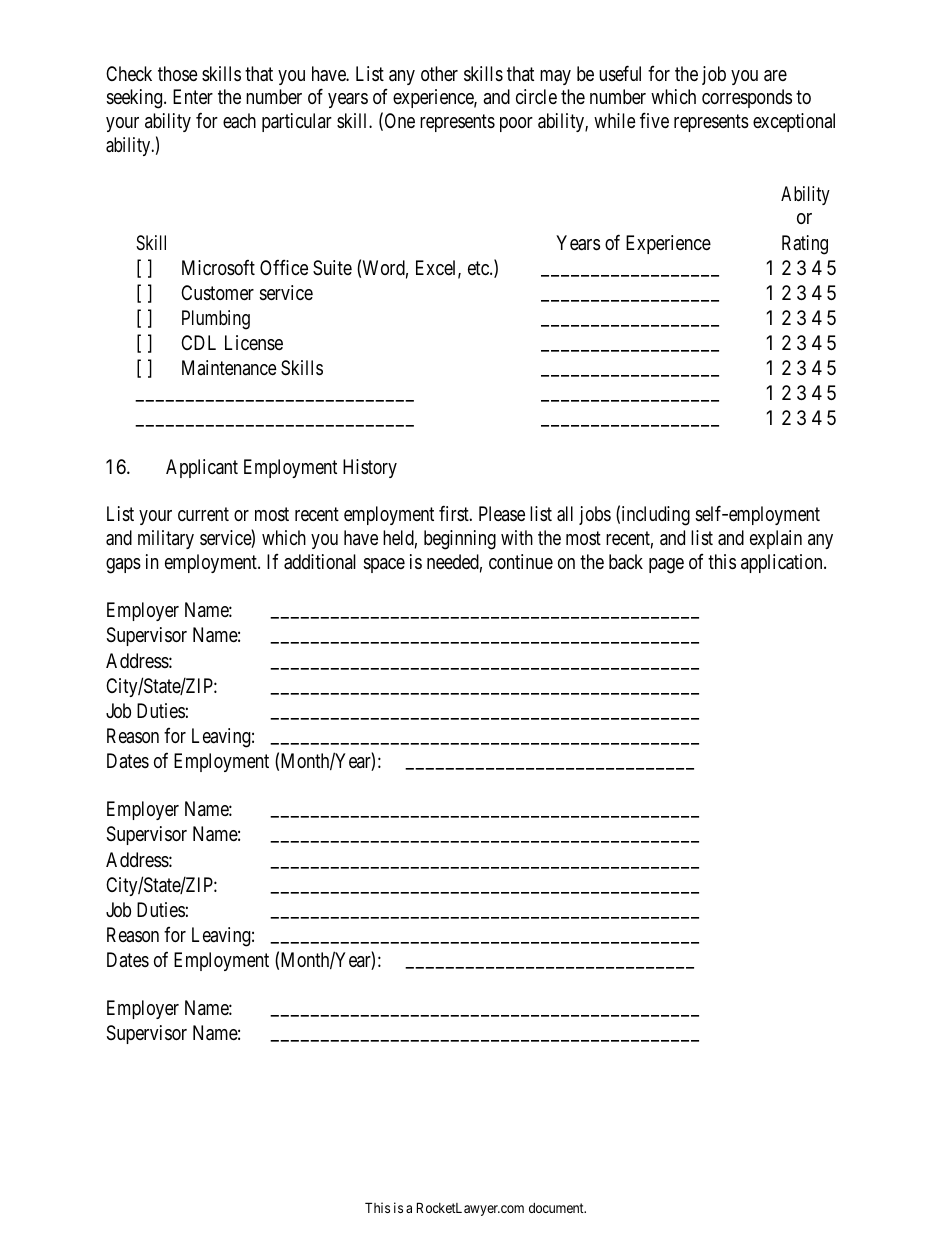  What do you see at coordinates (384, 565) in the document?
I see `space` at bounding box center [384, 565].
